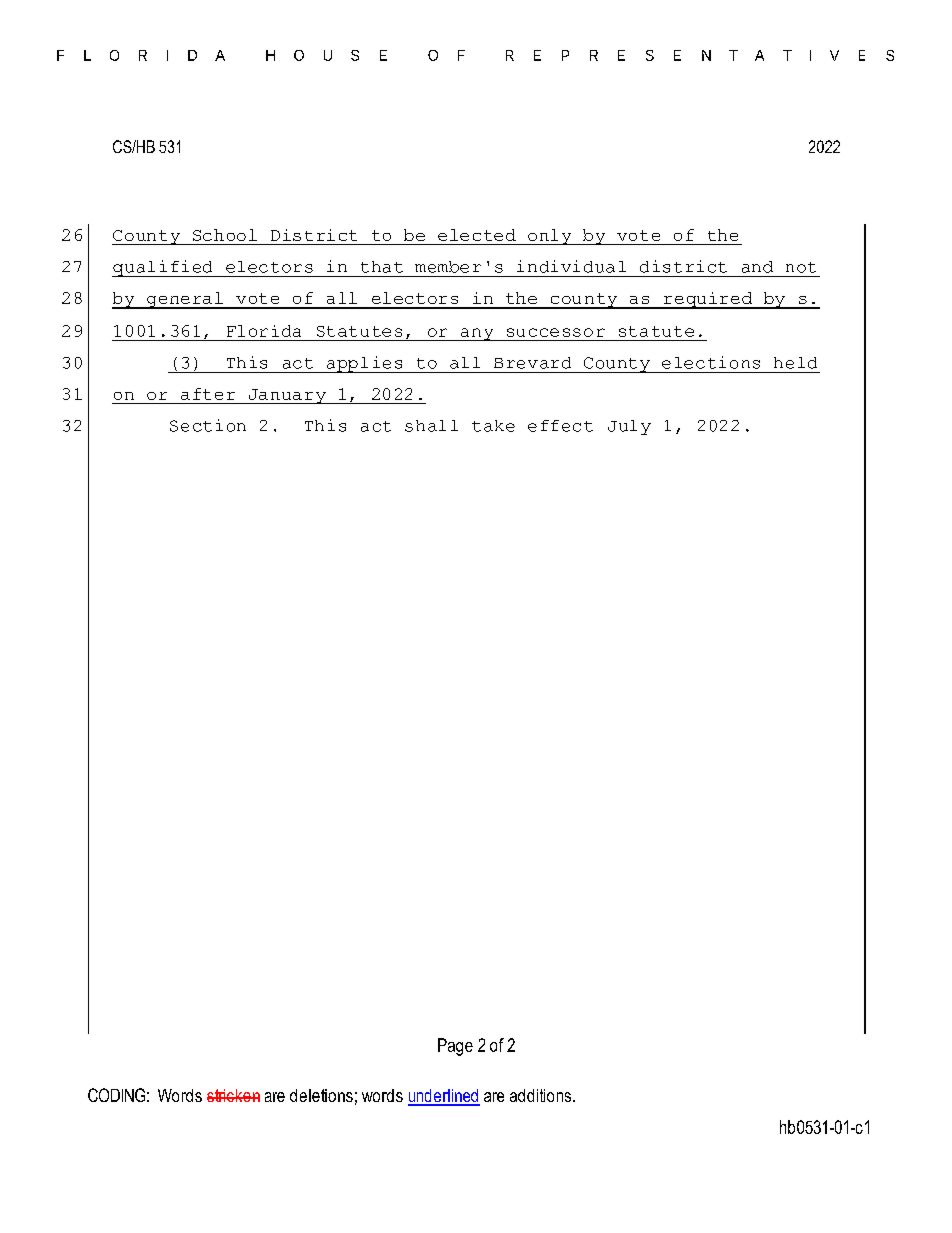  Describe the element at coordinates (233, 1095) in the page. I see `stricken` at that location.
